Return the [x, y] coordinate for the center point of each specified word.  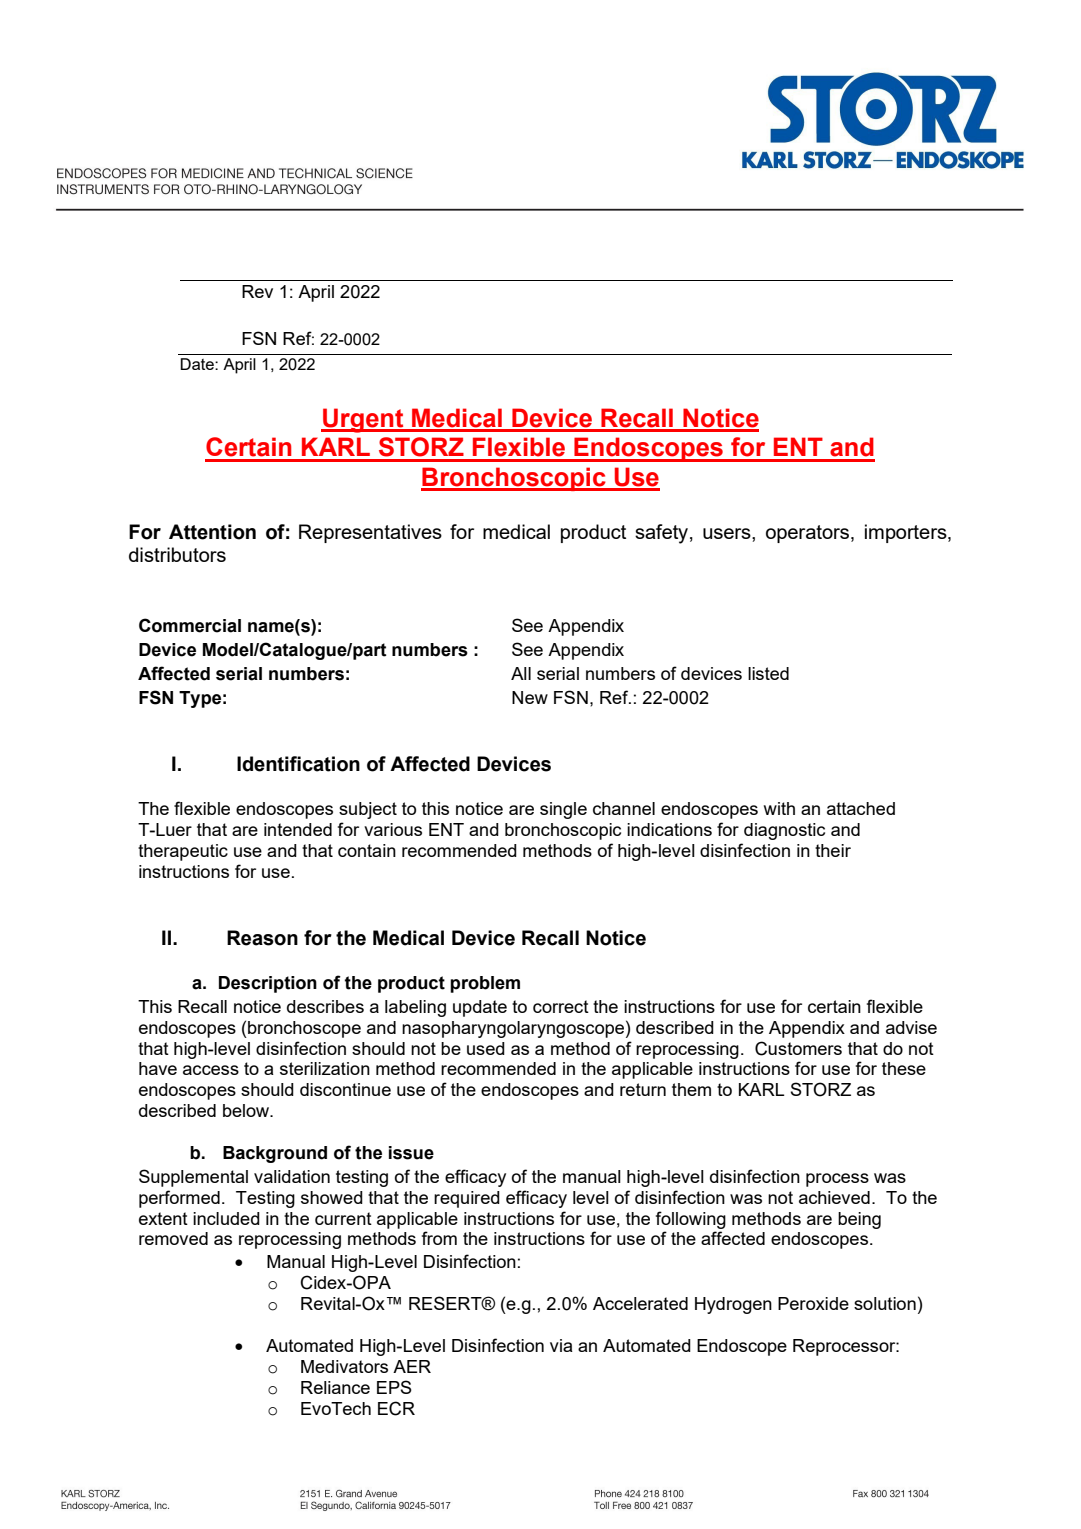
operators [807, 534]
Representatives [370, 533]
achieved [834, 1197]
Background [275, 1154]
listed [768, 673]
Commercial [190, 625]
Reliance [335, 1387]
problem [485, 984]
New [530, 697]
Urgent [363, 420]
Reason [262, 938]
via [561, 1345]
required [467, 1199]
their [833, 850]
